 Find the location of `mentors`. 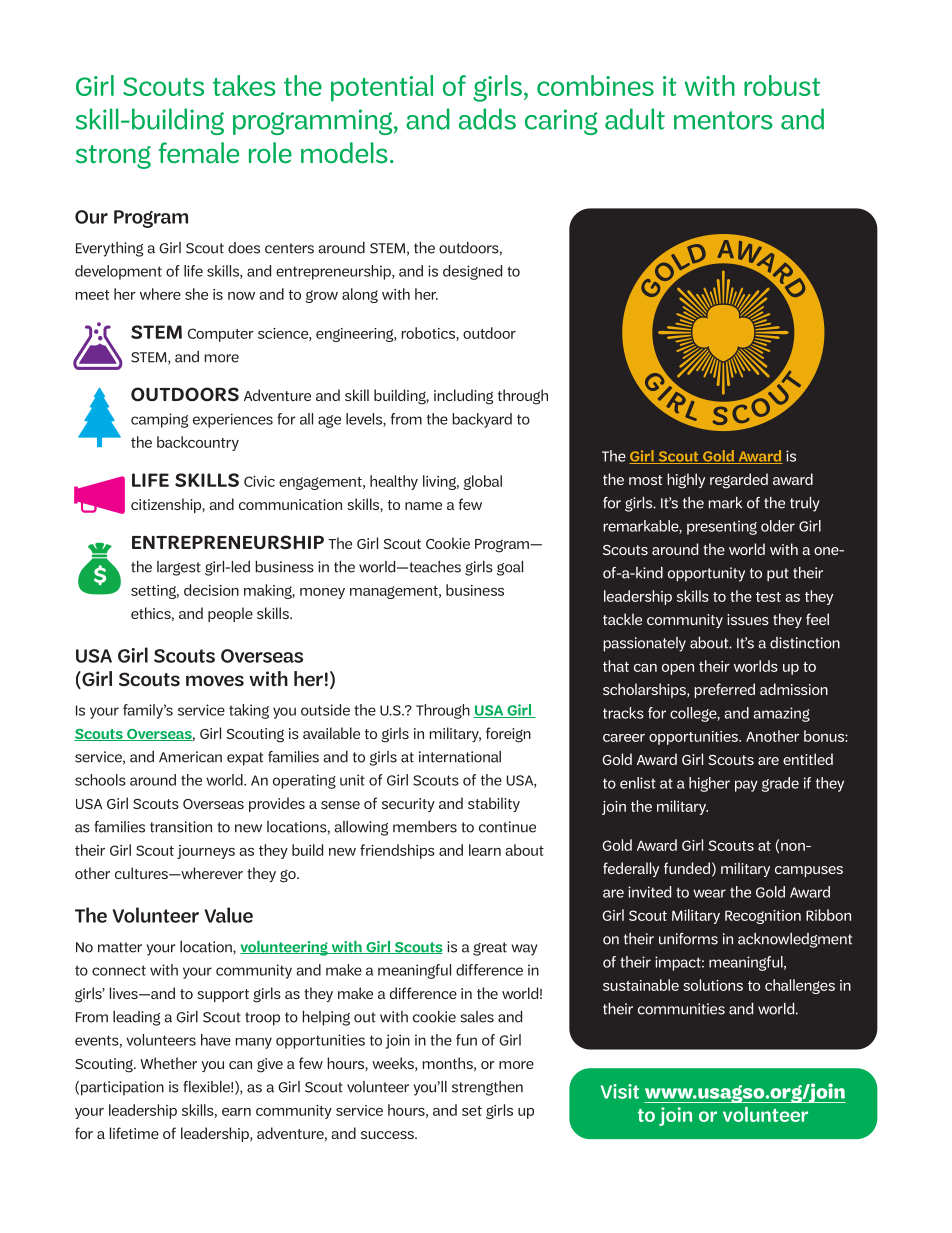

mentors is located at coordinates (723, 120).
